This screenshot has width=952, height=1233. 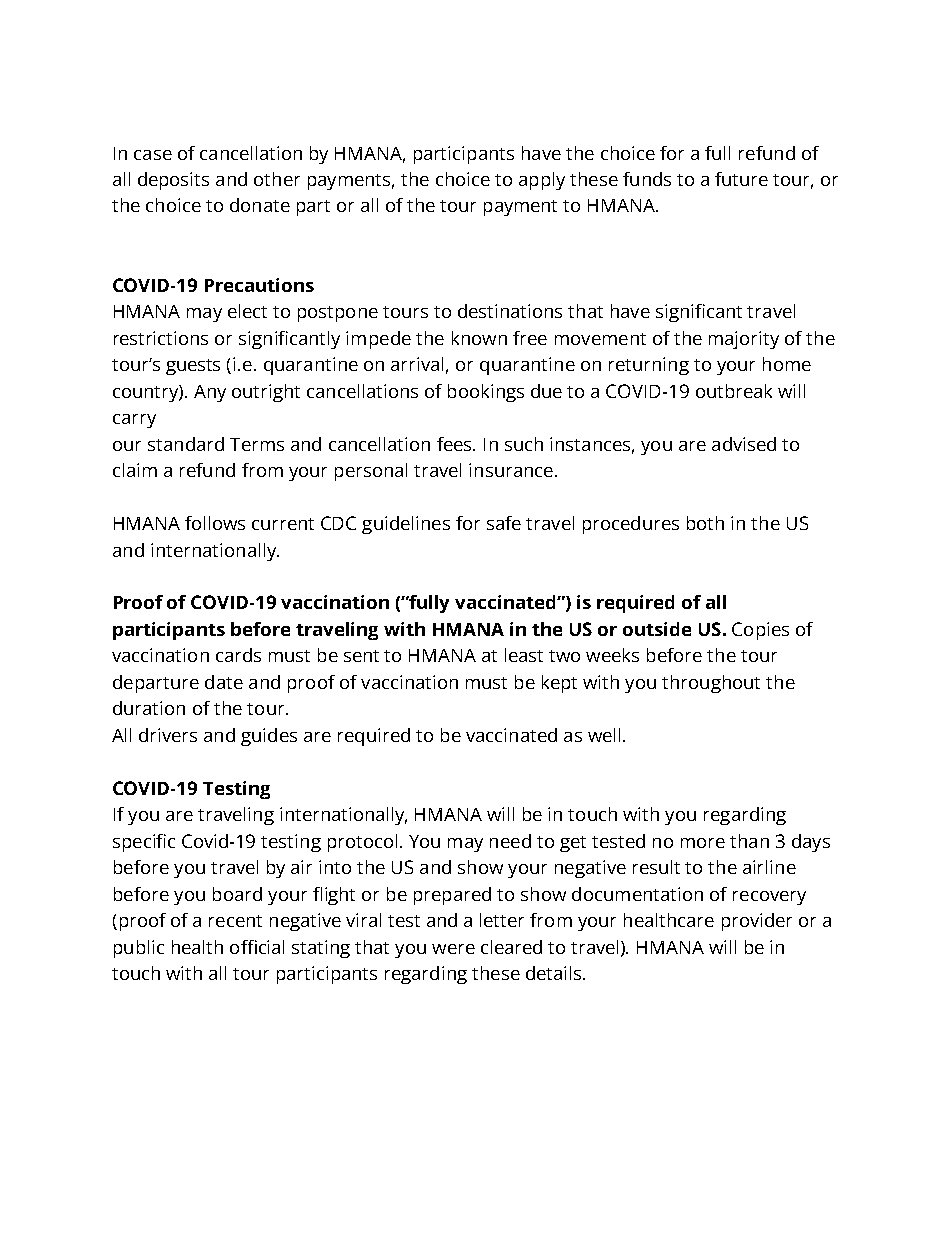 I want to click on future, so click(x=741, y=179).
